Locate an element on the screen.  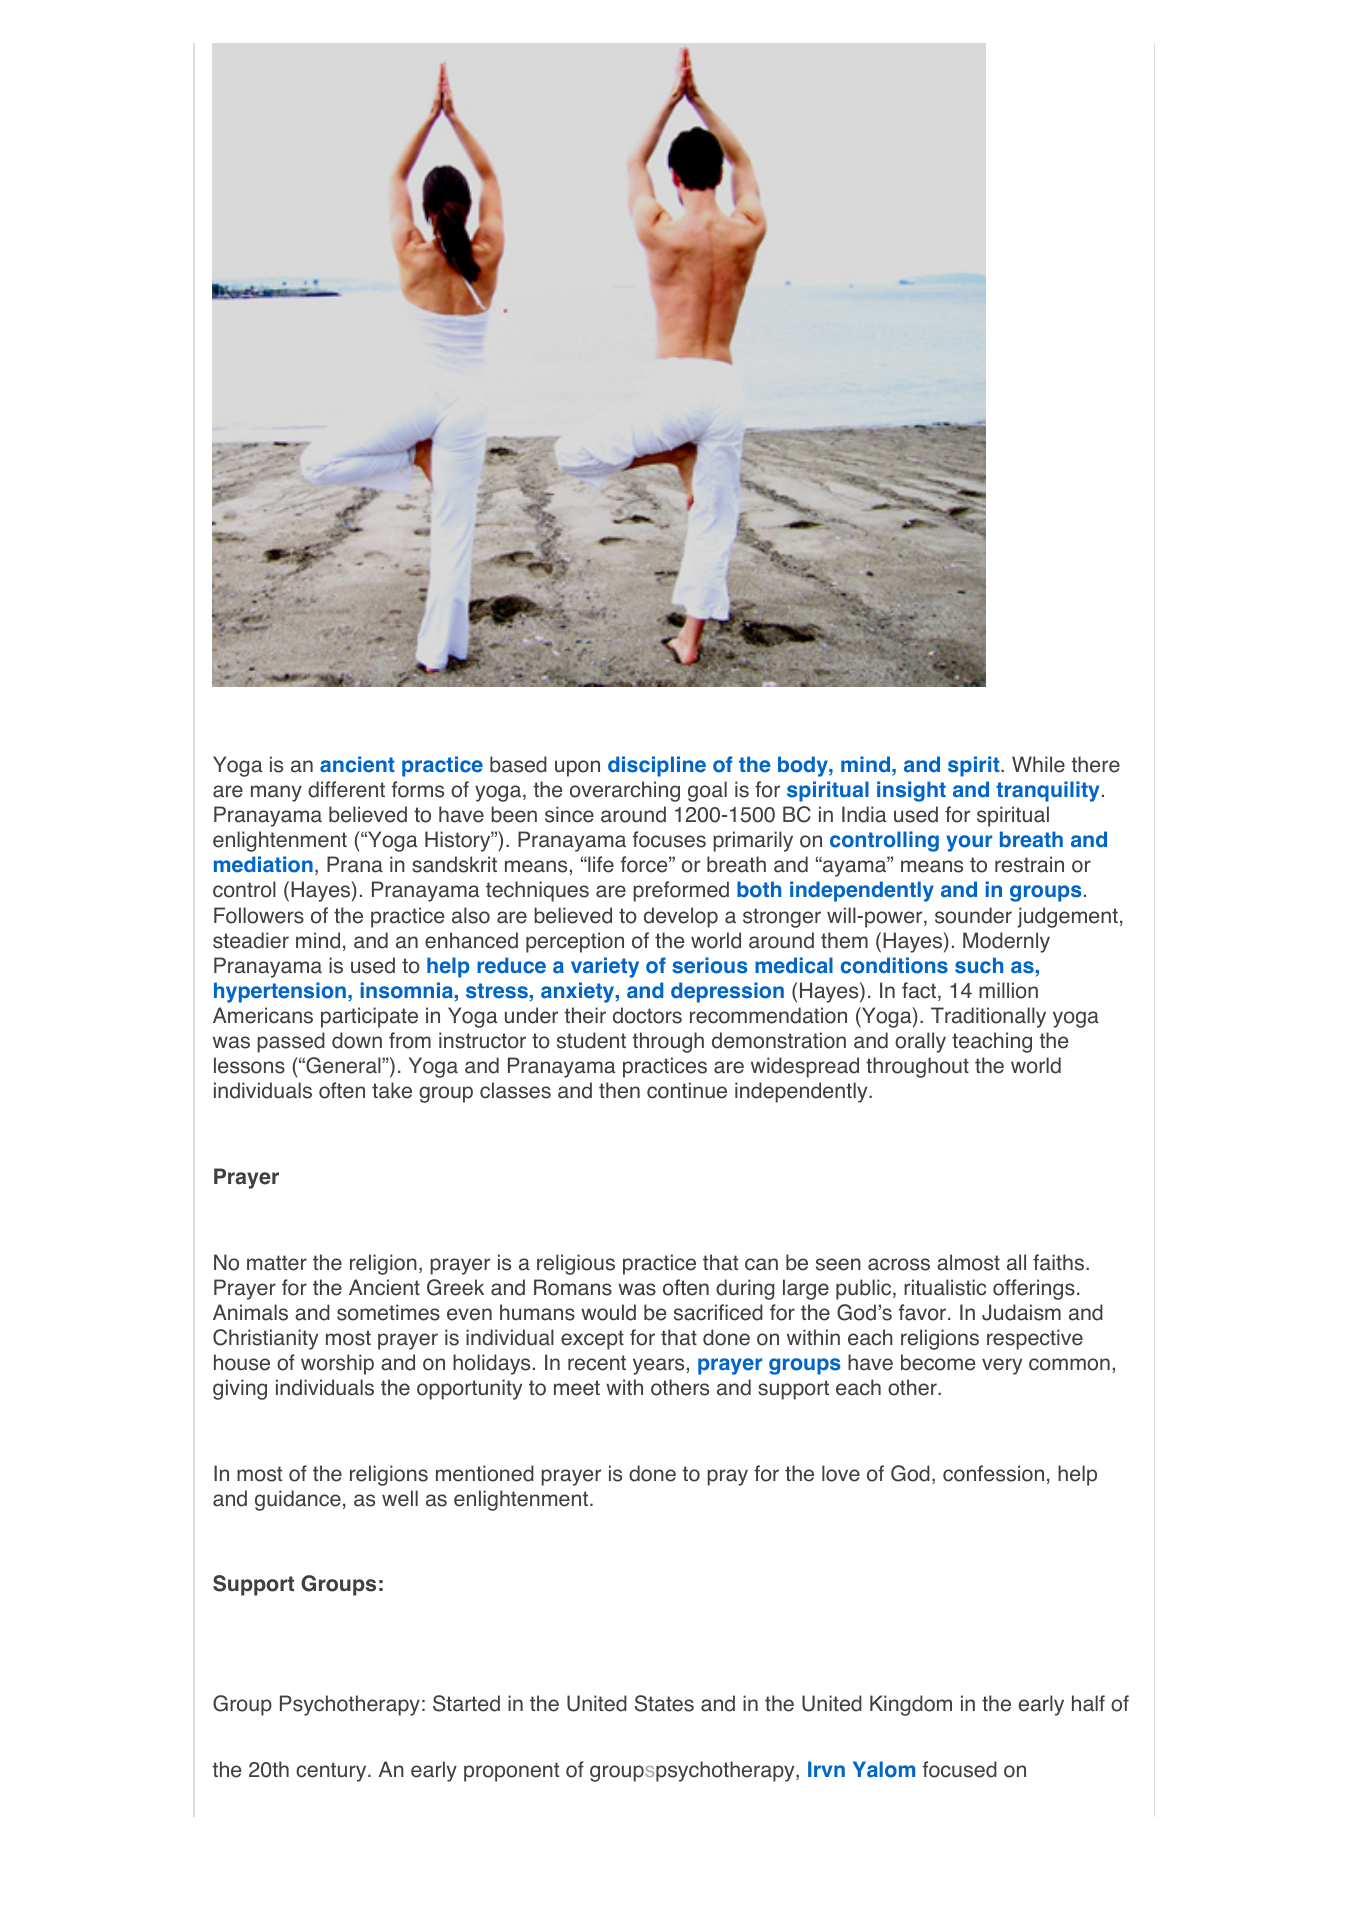
century is located at coordinates (332, 1772).
